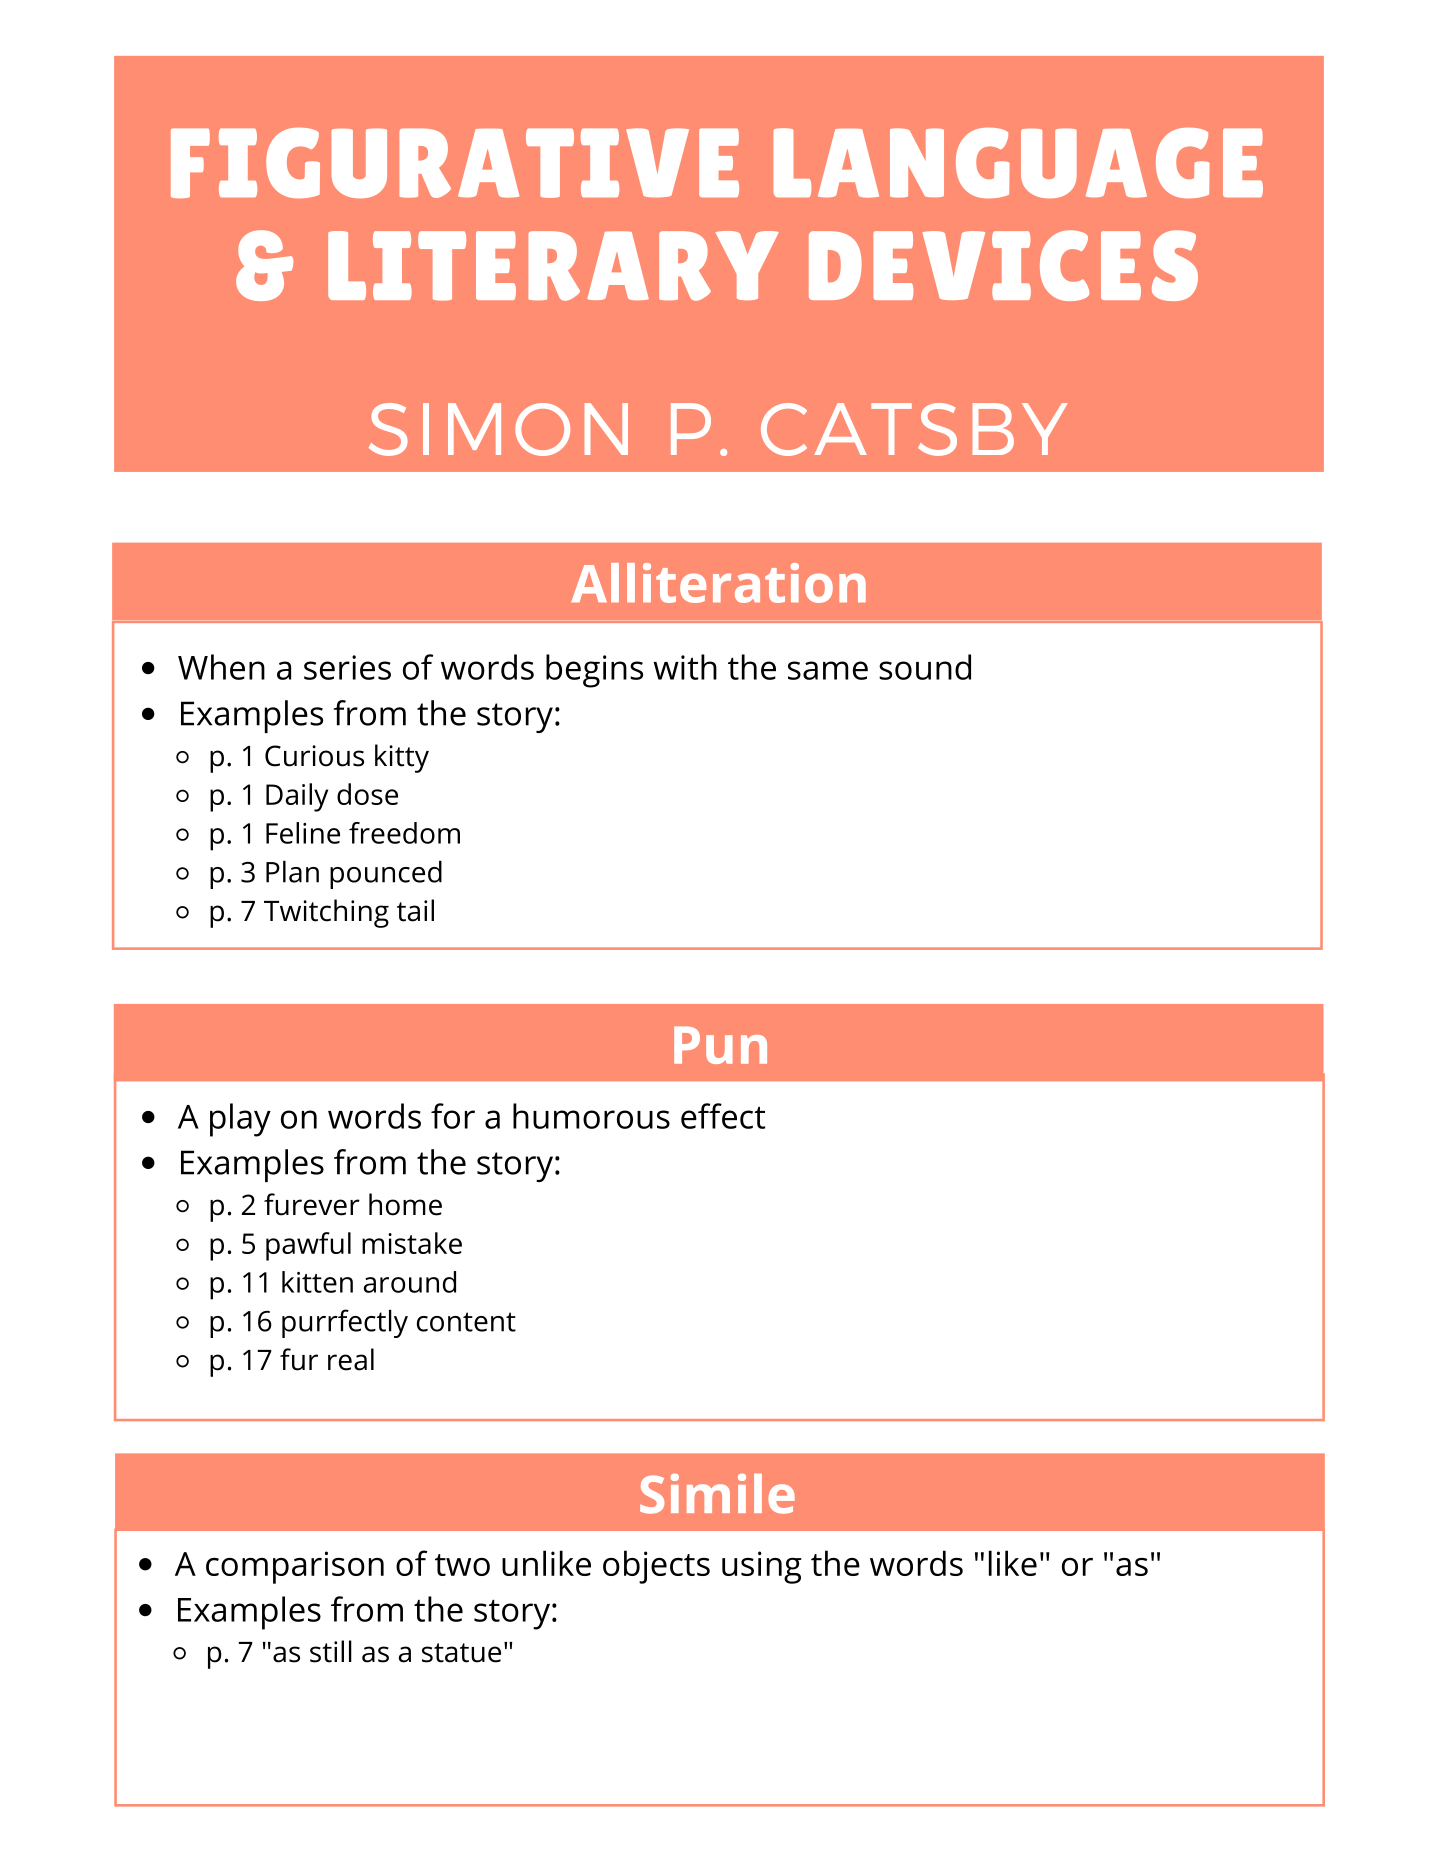  I want to click on same, so click(828, 670).
